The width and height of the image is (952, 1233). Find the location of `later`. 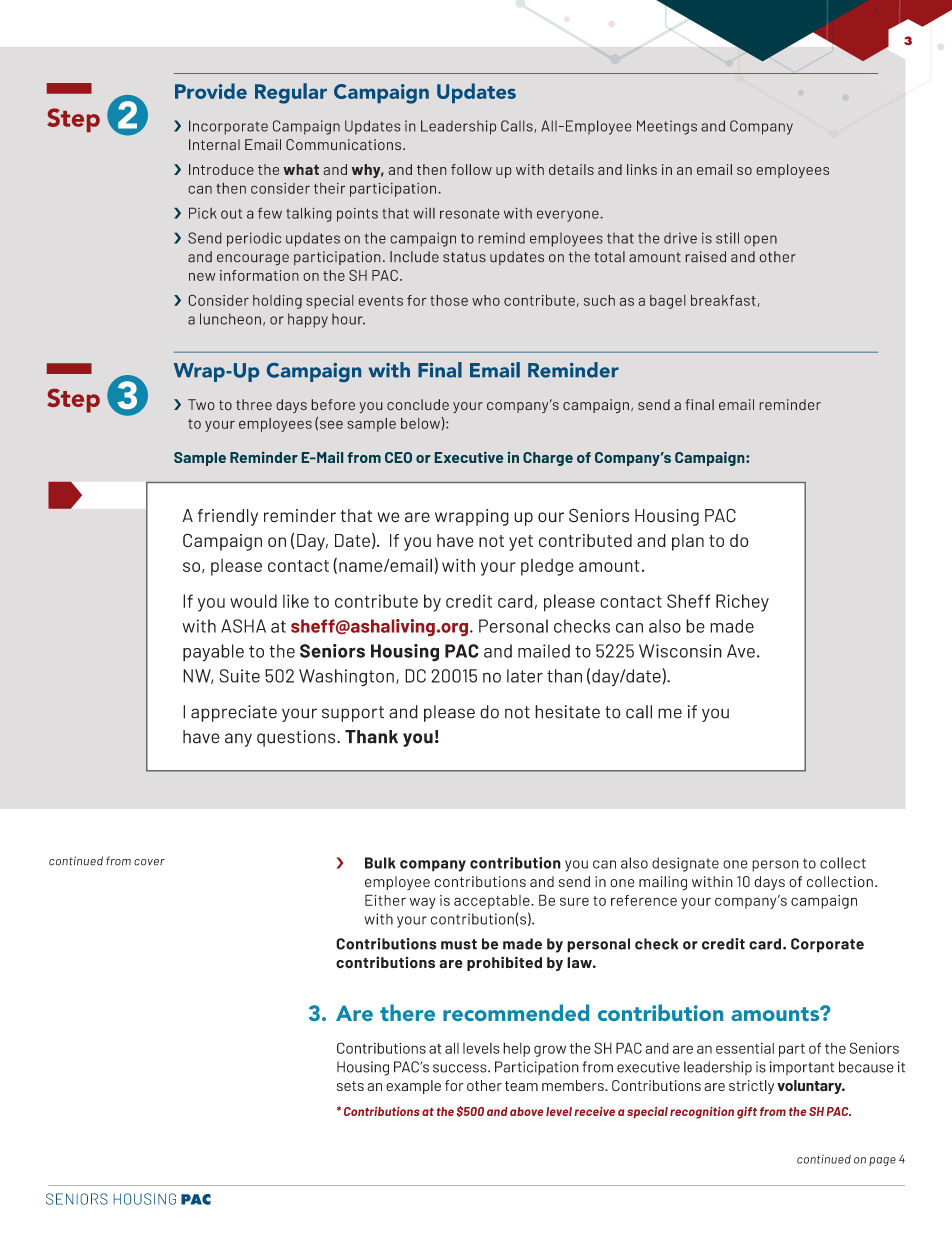

later is located at coordinates (525, 676).
